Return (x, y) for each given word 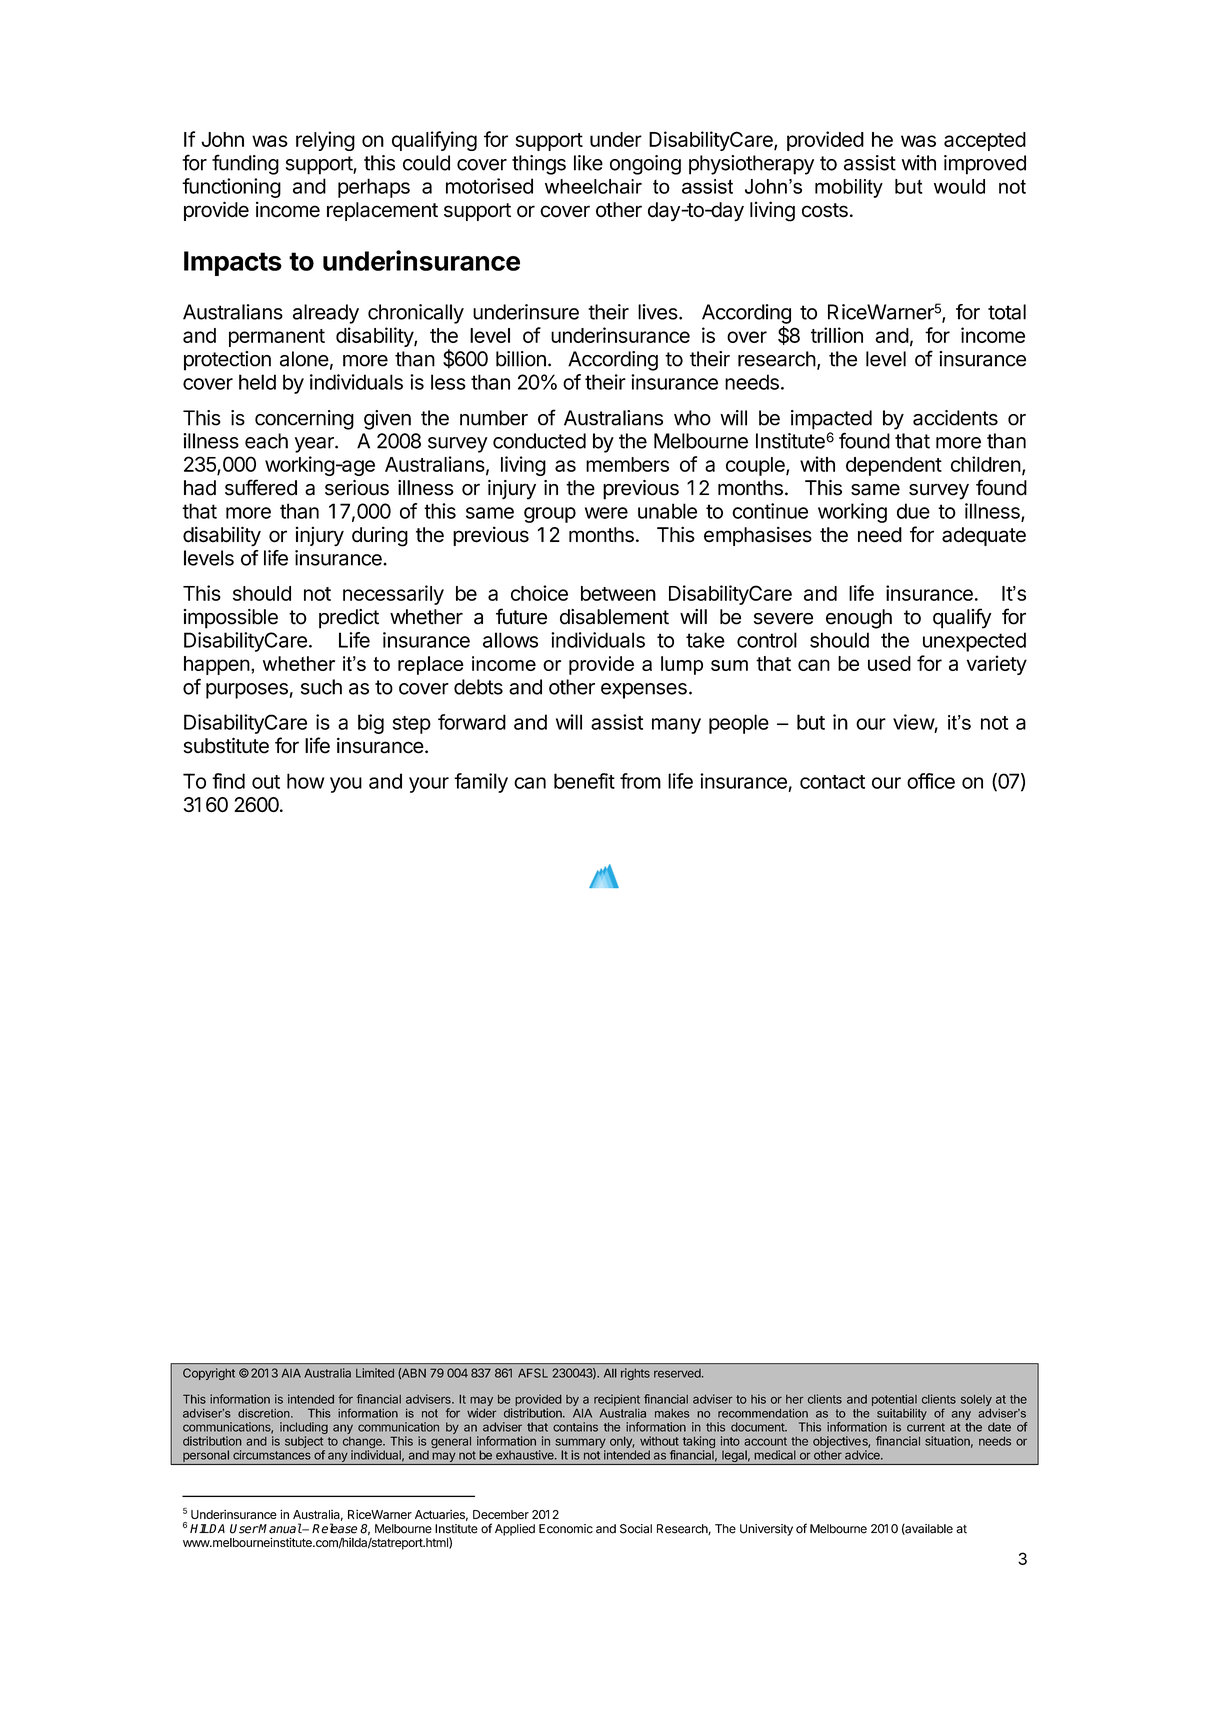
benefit (584, 781)
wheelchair (593, 186)
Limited (375, 1373)
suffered (261, 487)
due (913, 511)
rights (635, 1374)
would (959, 186)
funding (245, 164)
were (606, 513)
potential (894, 1400)
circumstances (272, 1455)
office (931, 781)
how (306, 781)
